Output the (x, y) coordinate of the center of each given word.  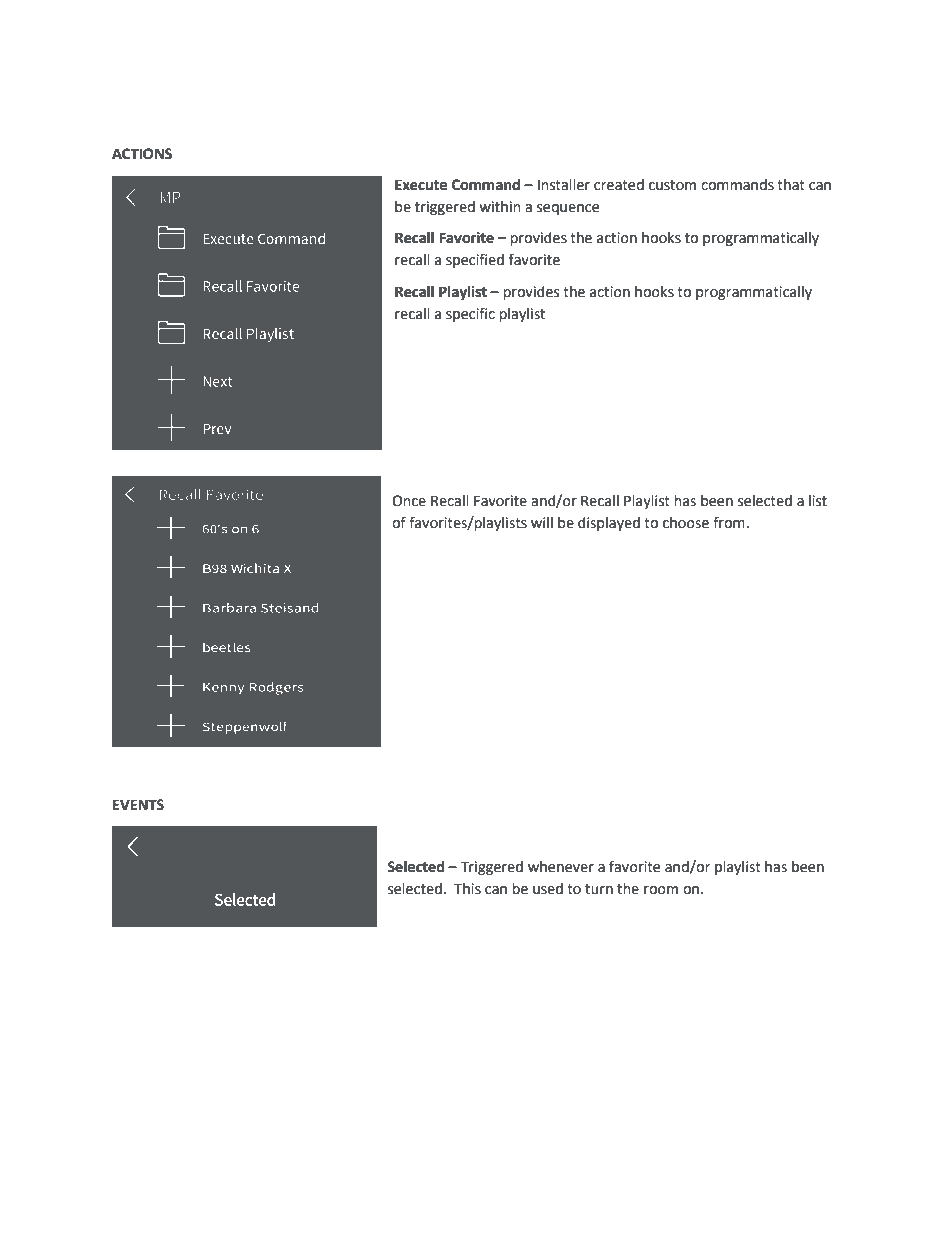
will (542, 522)
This (467, 889)
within (500, 207)
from (729, 522)
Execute (421, 185)
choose (686, 523)
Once (409, 501)
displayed (609, 524)
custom (672, 185)
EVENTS (138, 805)
